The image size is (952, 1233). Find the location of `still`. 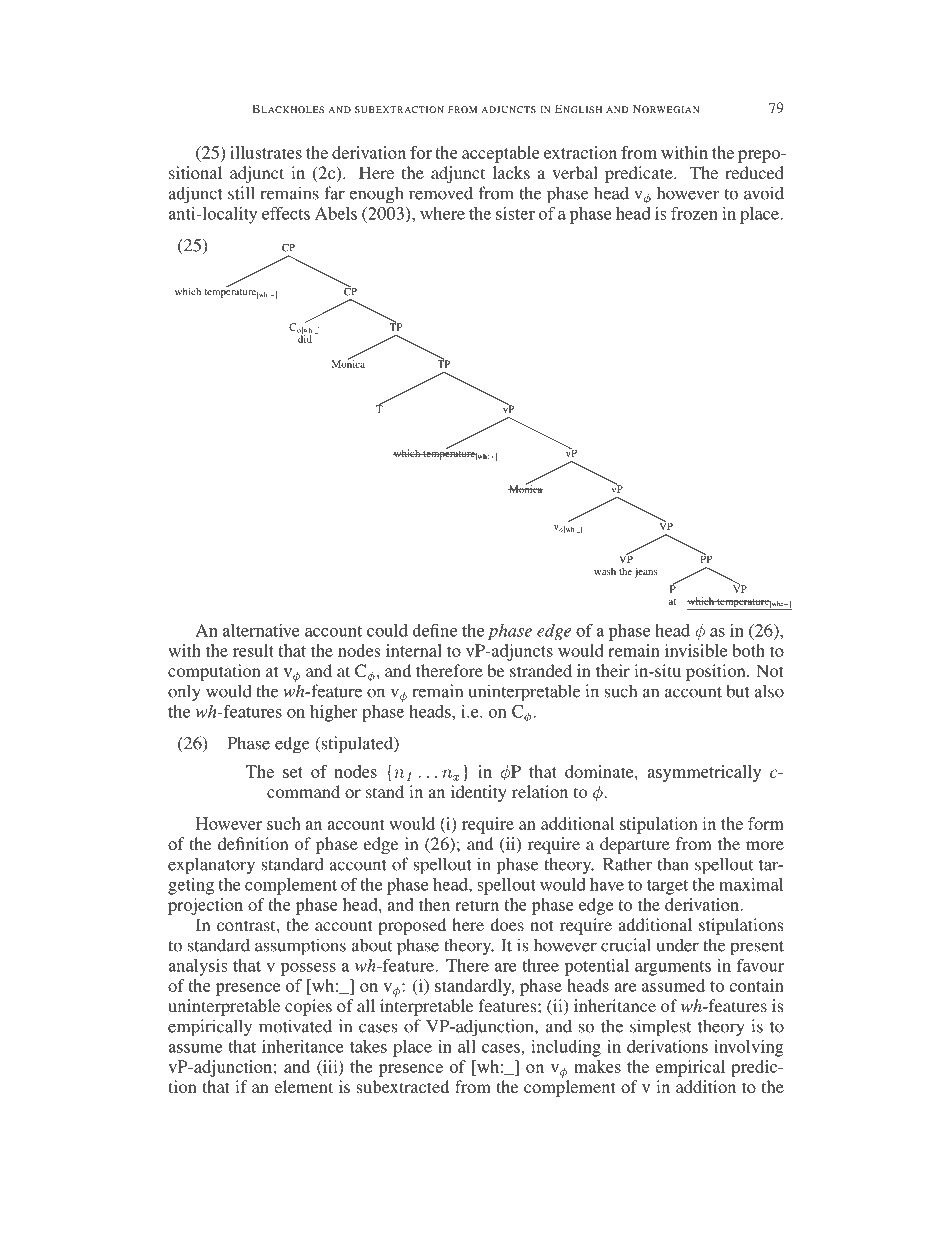

still is located at coordinates (241, 193).
